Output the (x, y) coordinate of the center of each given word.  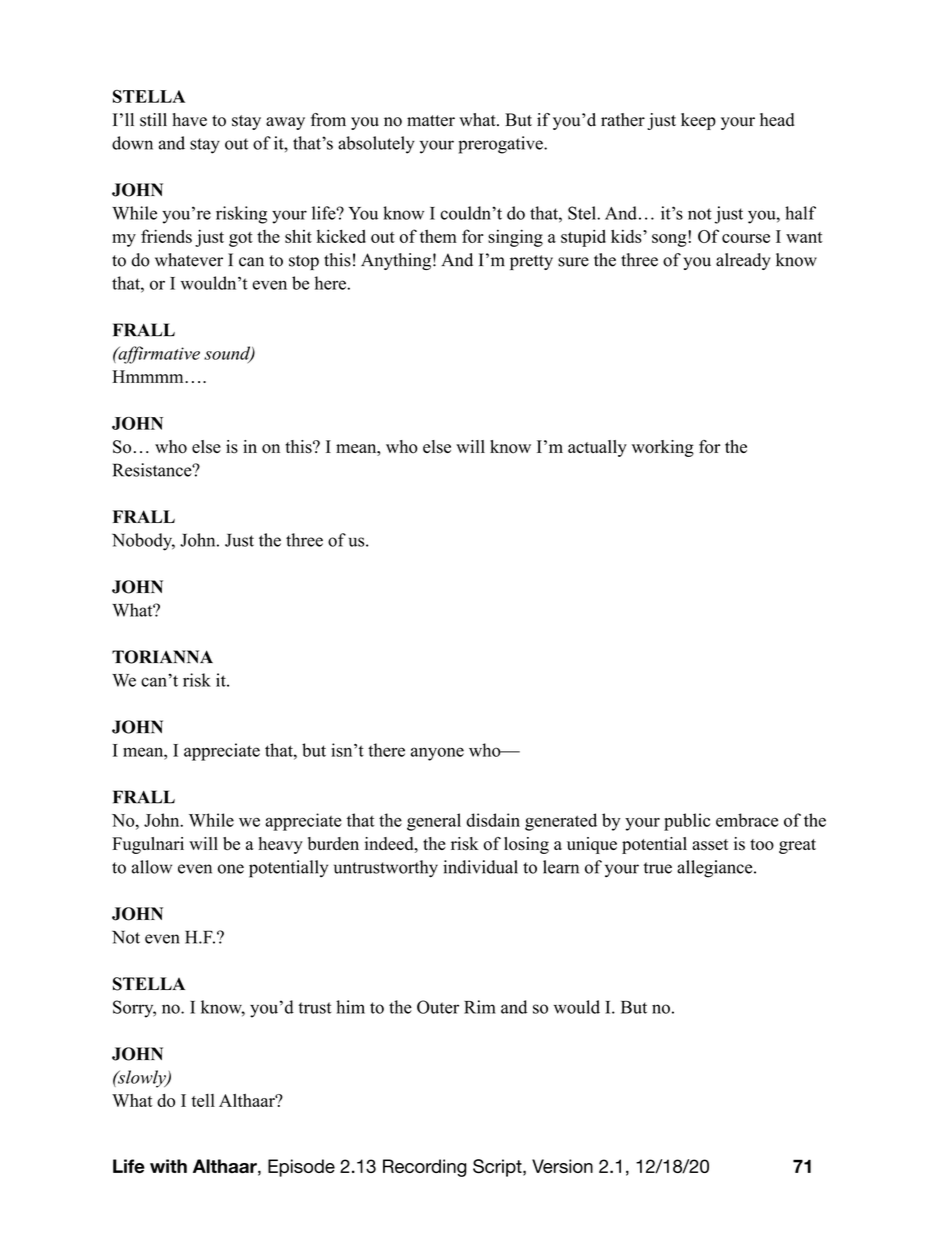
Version (562, 1166)
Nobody (143, 542)
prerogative (501, 145)
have (190, 120)
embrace (747, 820)
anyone (437, 754)
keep (698, 121)
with (168, 1166)
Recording (425, 1168)
